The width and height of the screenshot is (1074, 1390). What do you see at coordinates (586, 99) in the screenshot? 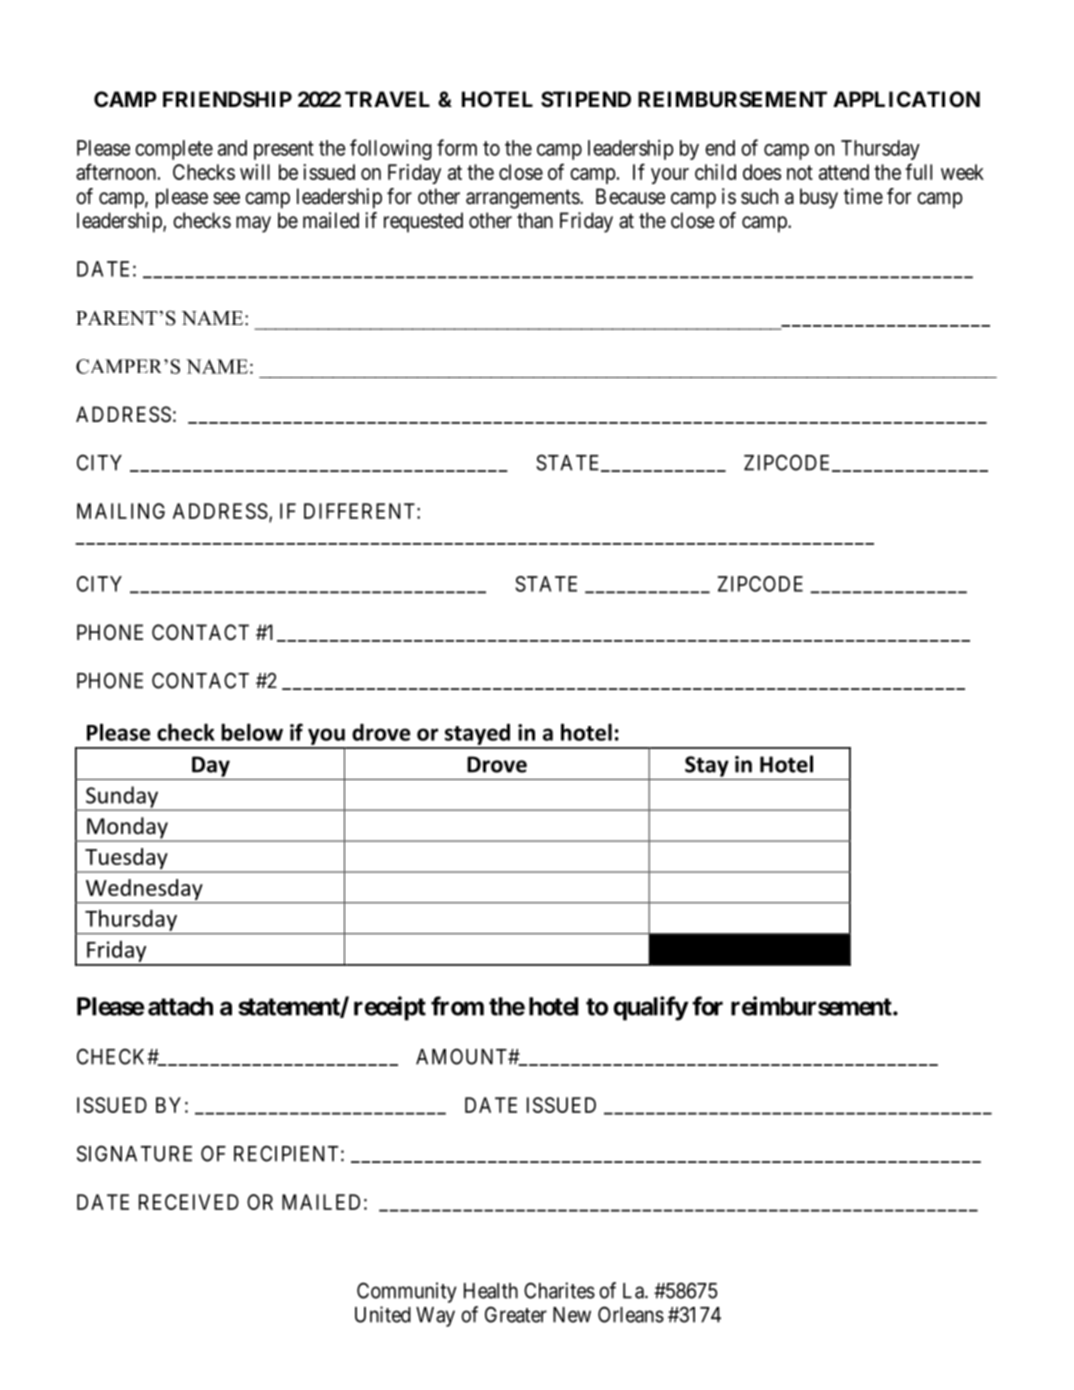
I see `STIPEND` at bounding box center [586, 99].
